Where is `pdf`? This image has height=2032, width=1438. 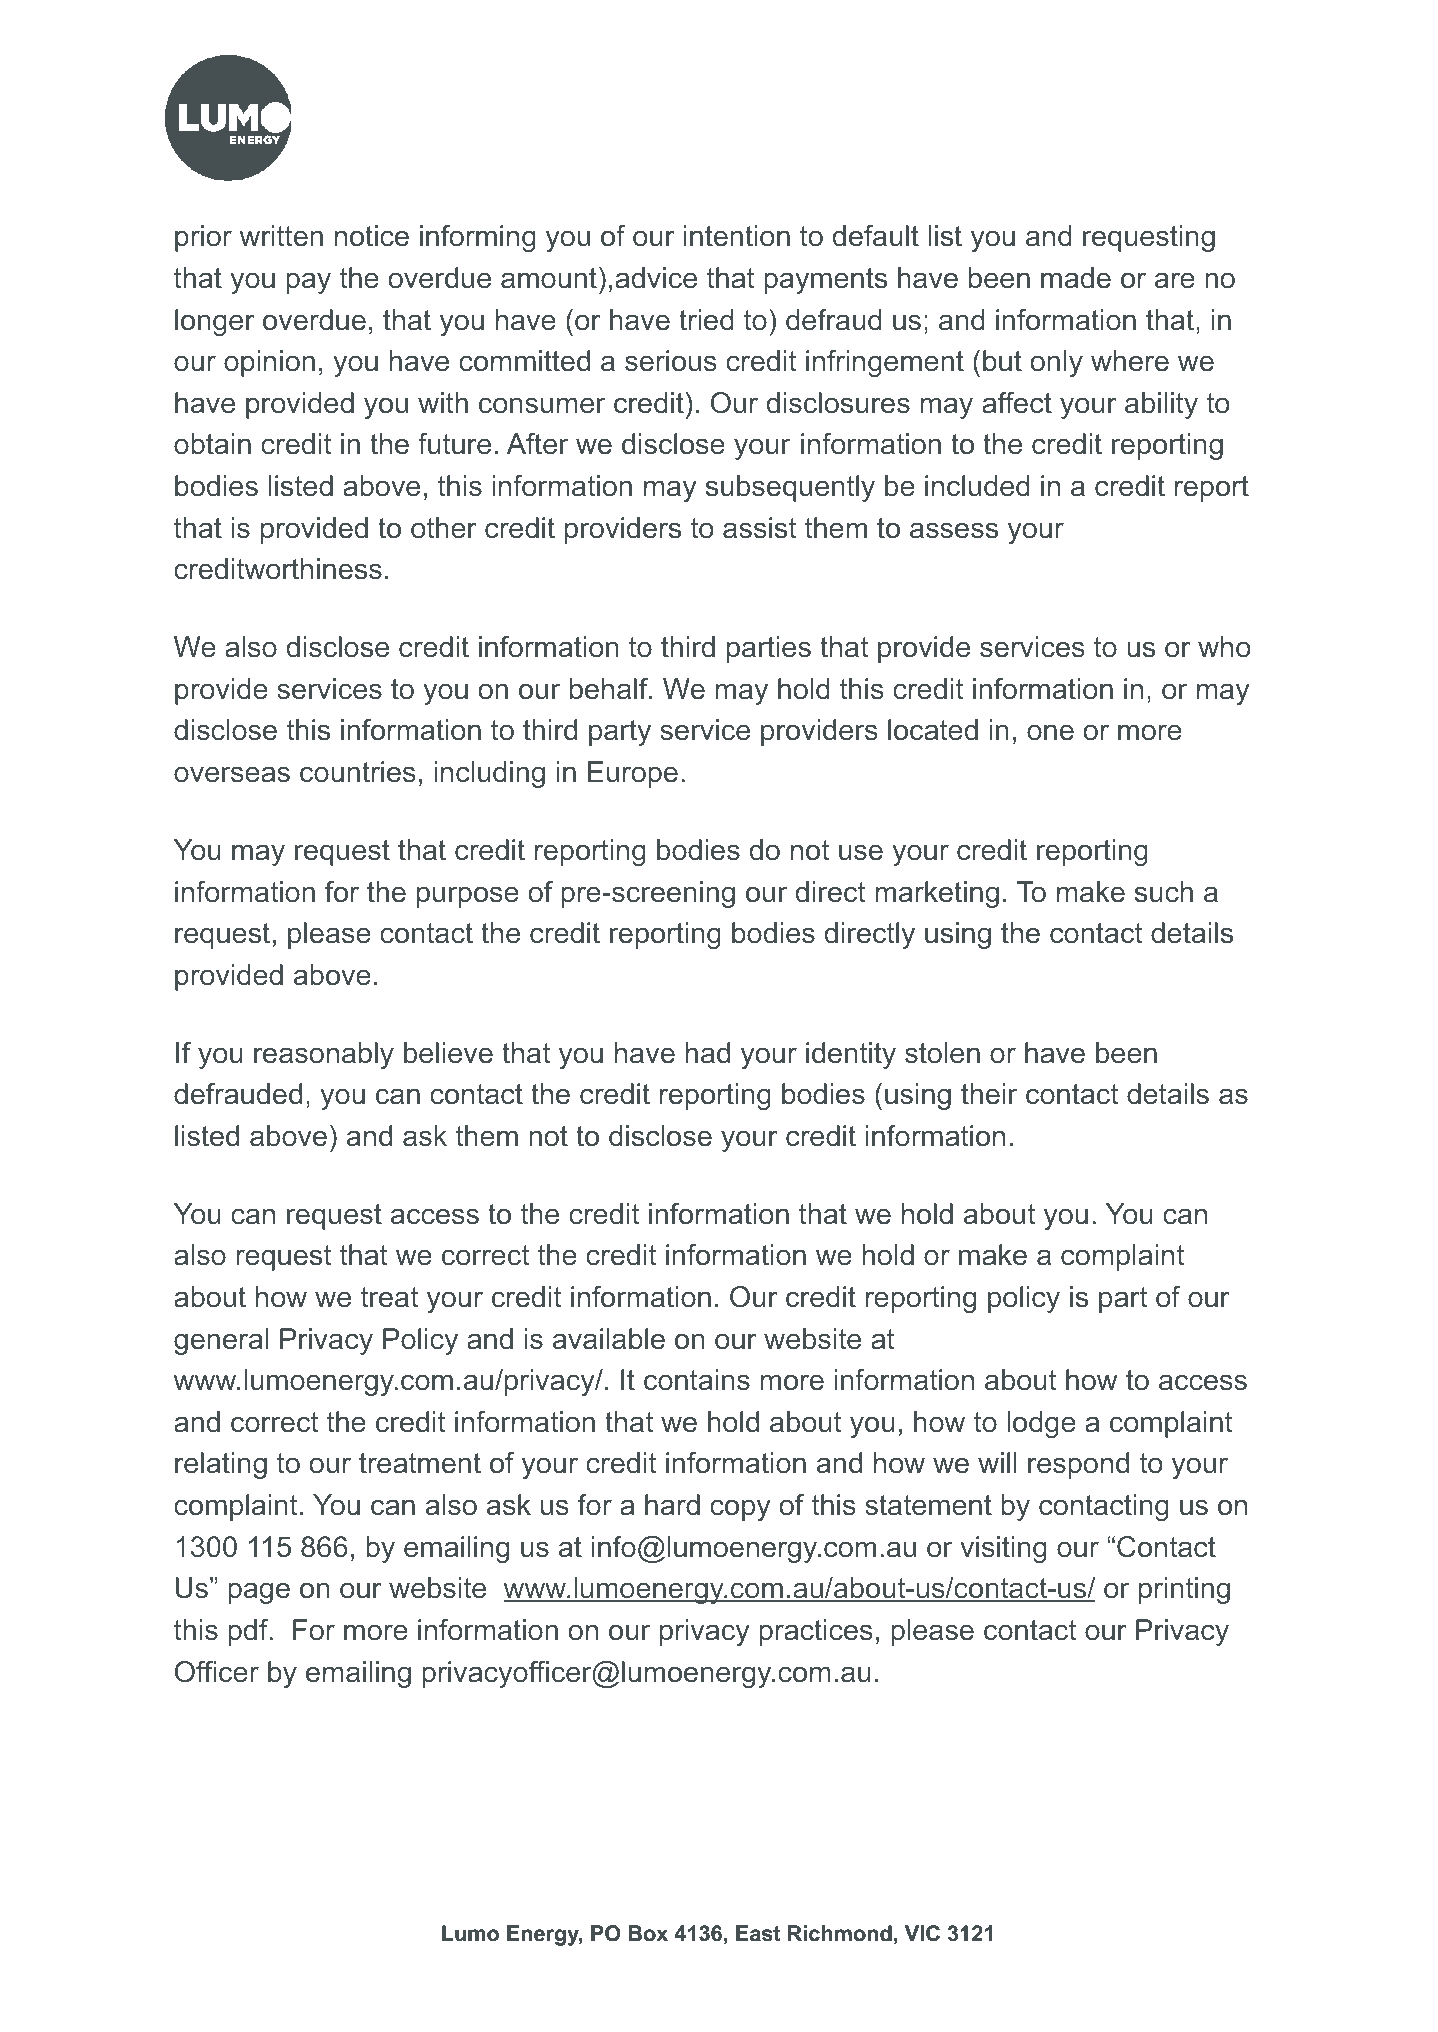
pdf is located at coordinates (249, 1632).
